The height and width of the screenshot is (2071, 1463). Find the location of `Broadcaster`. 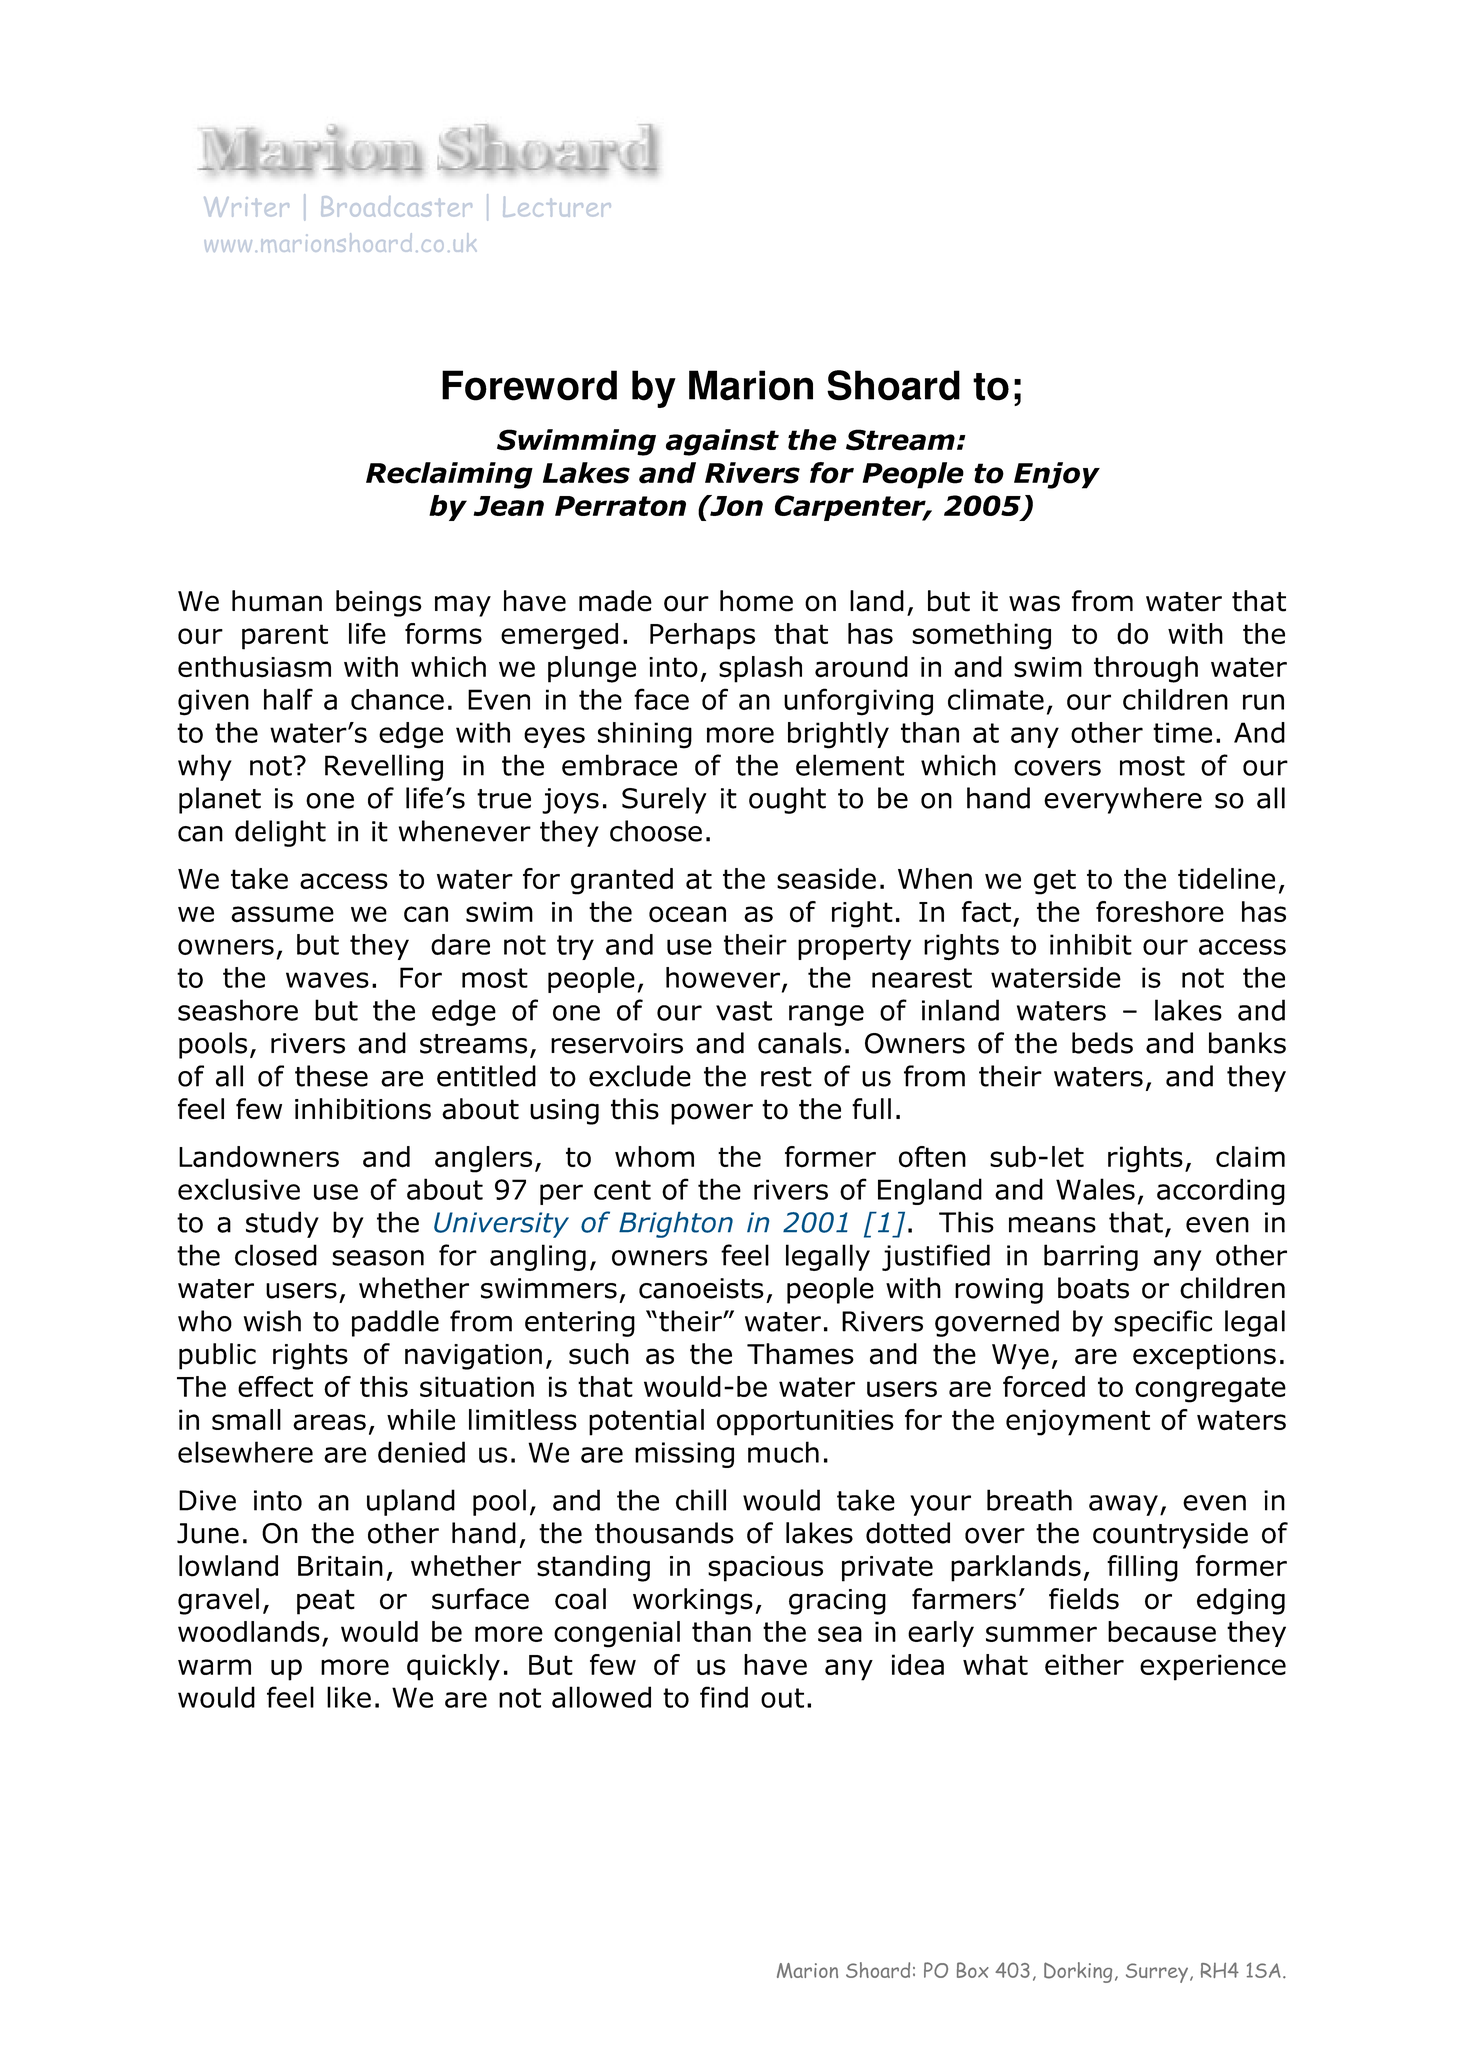

Broadcaster is located at coordinates (397, 206).
